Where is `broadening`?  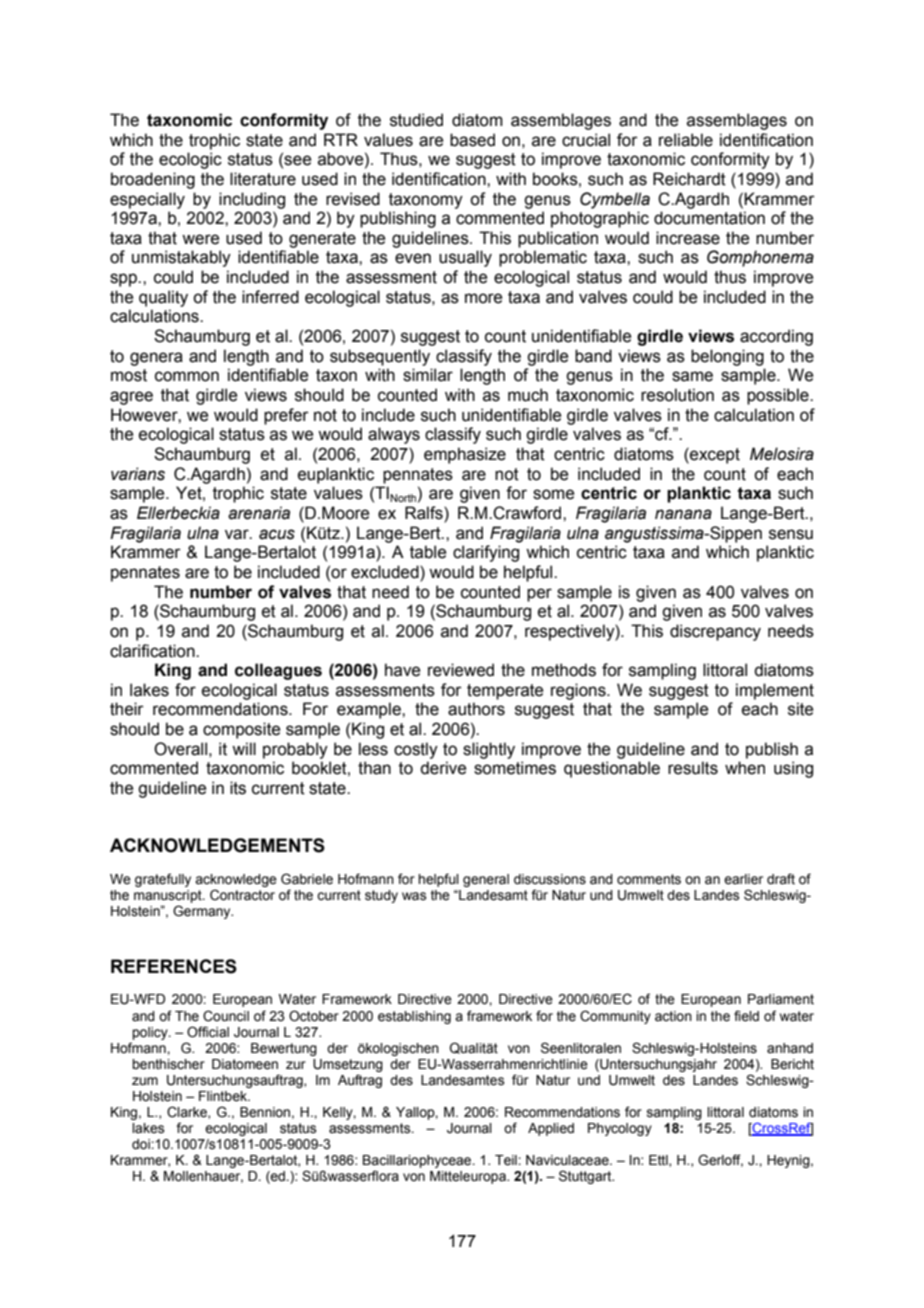
broadening is located at coordinates (153, 180).
